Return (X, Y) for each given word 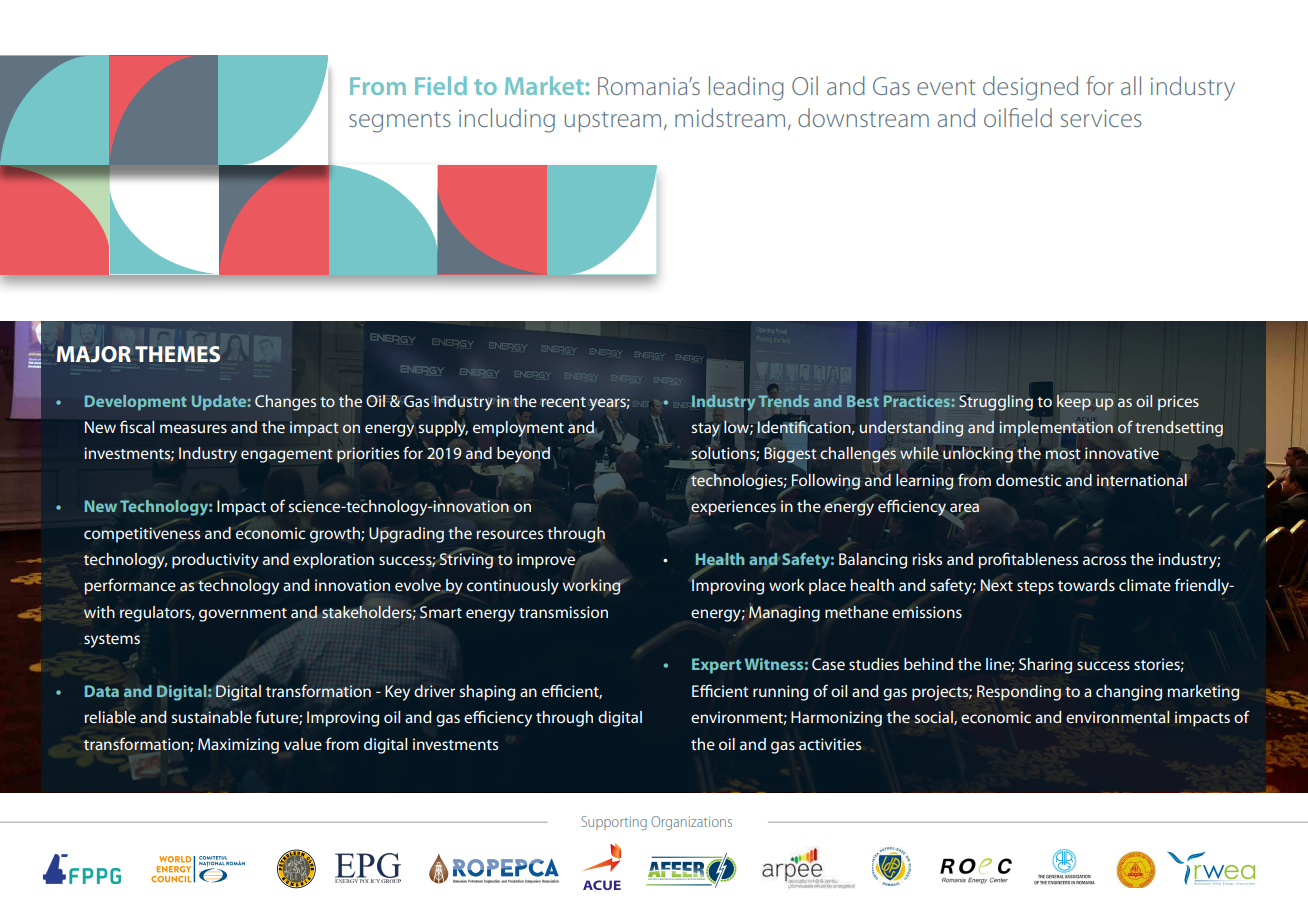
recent (563, 402)
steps (1035, 588)
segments (400, 122)
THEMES (177, 354)
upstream (613, 122)
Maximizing (238, 746)
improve (546, 561)
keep (1074, 403)
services (1101, 118)
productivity (215, 561)
